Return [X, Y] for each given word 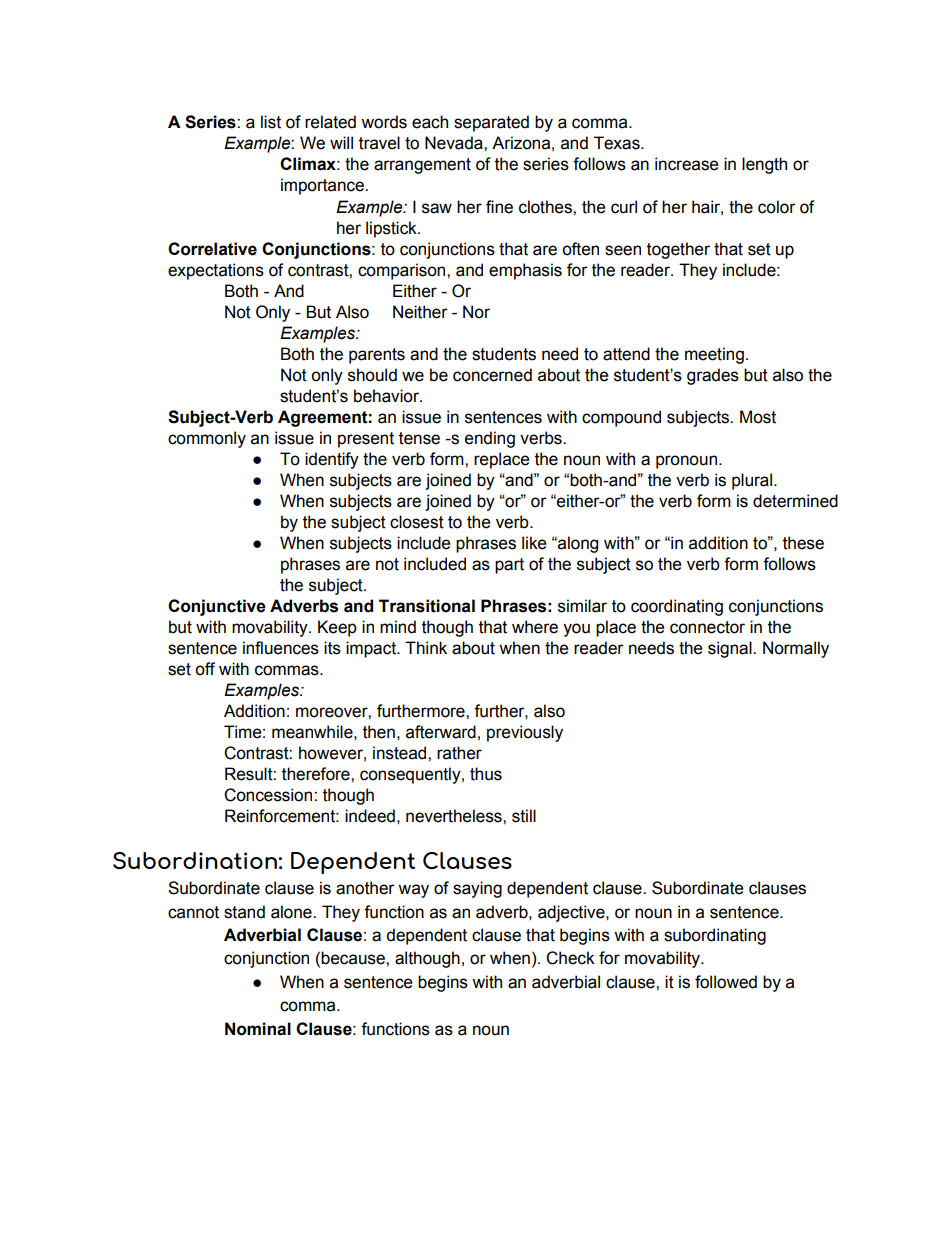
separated [491, 123]
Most [758, 417]
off [205, 669]
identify [332, 460]
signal [731, 649]
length [764, 165]
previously [525, 733]
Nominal [258, 1029]
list [271, 122]
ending [490, 439]
